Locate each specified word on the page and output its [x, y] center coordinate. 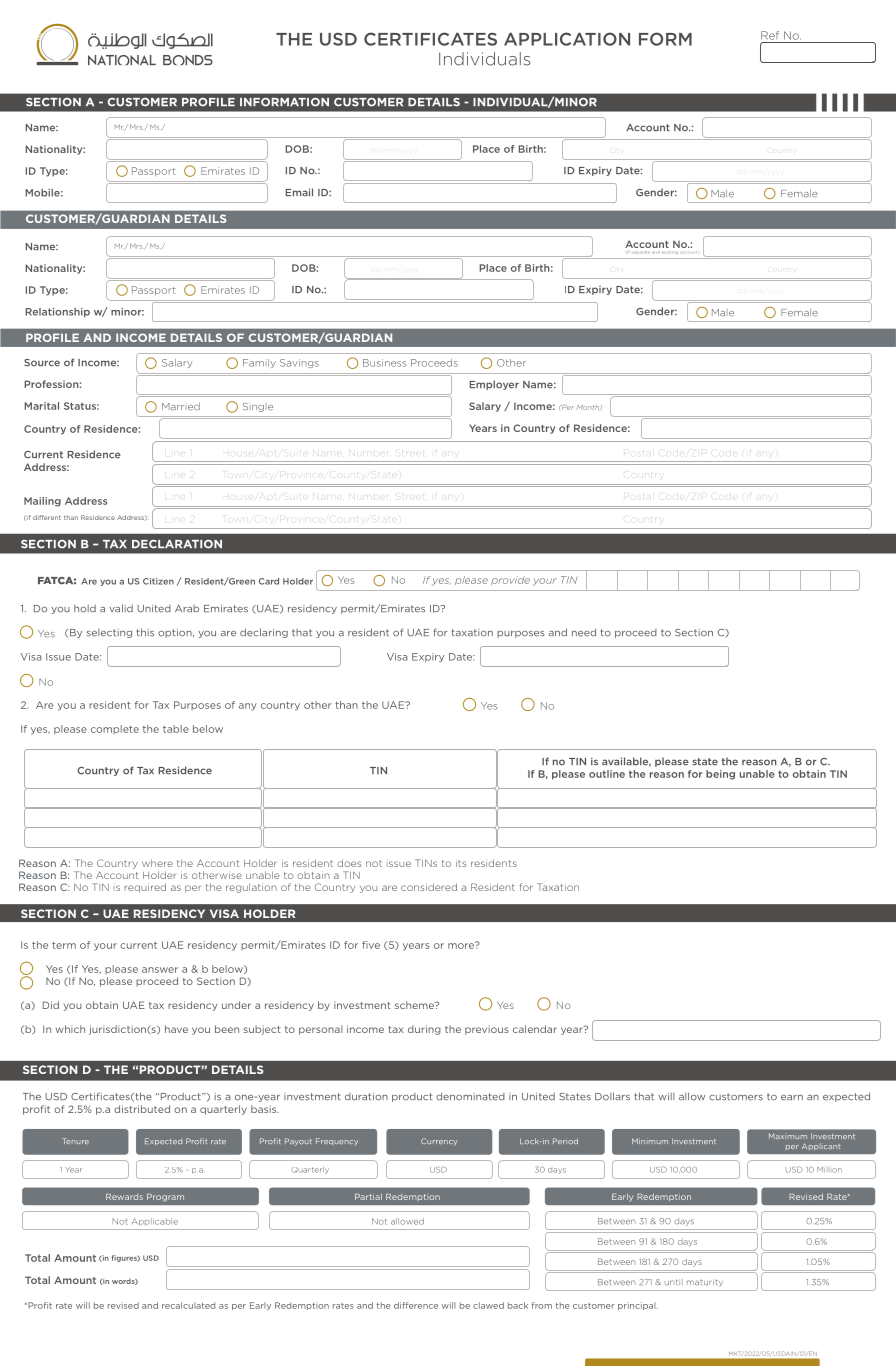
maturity [705, 1283]
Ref [770, 35]
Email [299, 192]
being [720, 775]
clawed [488, 1305]
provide [510, 580]
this [145, 632]
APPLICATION [567, 39]
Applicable [155, 1222]
